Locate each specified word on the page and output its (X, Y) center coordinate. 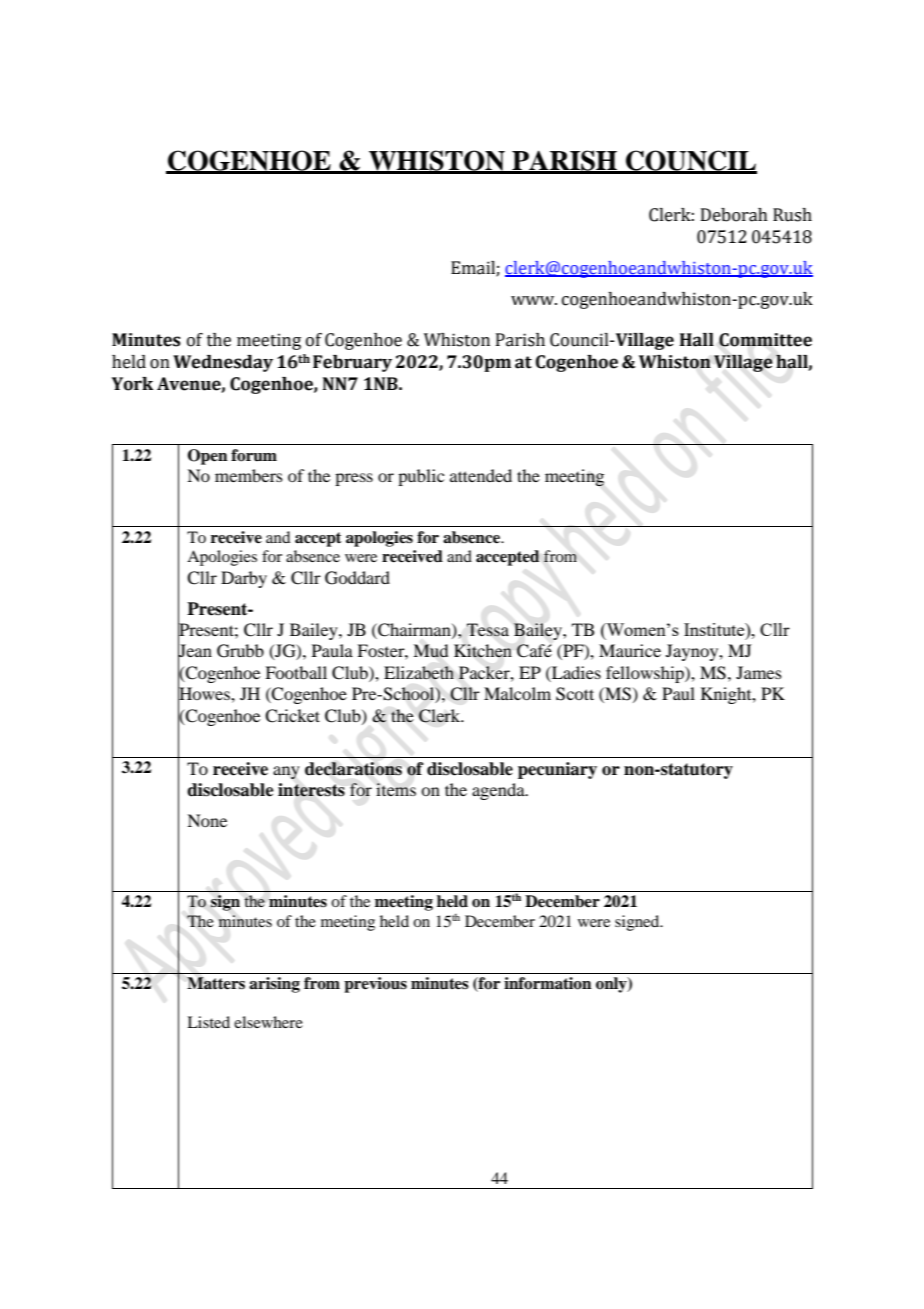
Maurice (630, 650)
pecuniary (557, 770)
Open (208, 457)
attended (481, 475)
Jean (195, 651)
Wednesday (223, 363)
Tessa (488, 630)
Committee (765, 340)
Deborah (734, 215)
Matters (216, 983)
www (534, 300)
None (207, 820)
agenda (499, 791)
